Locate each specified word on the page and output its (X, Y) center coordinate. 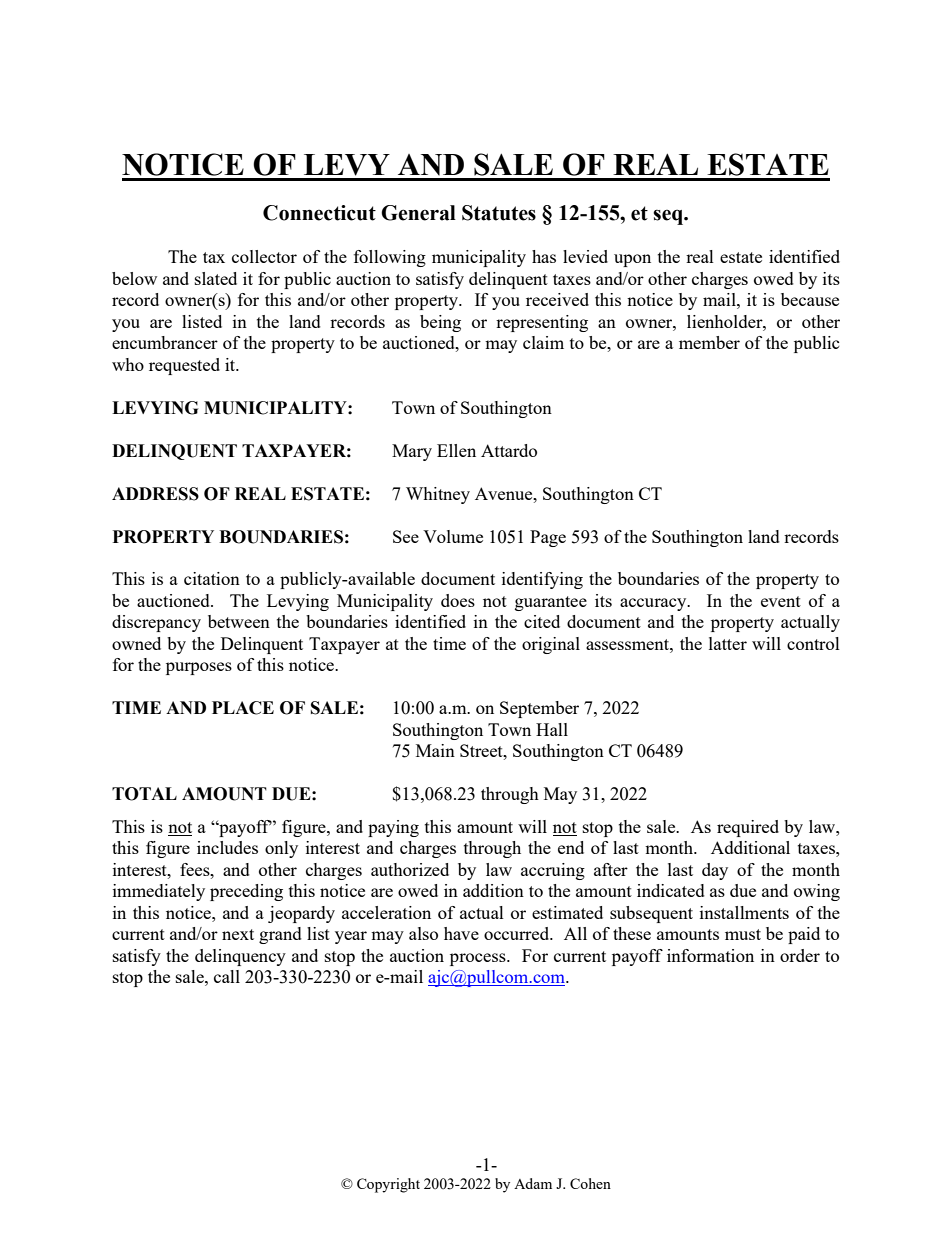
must (743, 934)
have (461, 933)
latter (728, 643)
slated (216, 278)
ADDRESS (155, 494)
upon (632, 260)
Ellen (456, 450)
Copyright (388, 1185)
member (709, 342)
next (238, 934)
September (539, 709)
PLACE (243, 708)
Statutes (499, 213)
